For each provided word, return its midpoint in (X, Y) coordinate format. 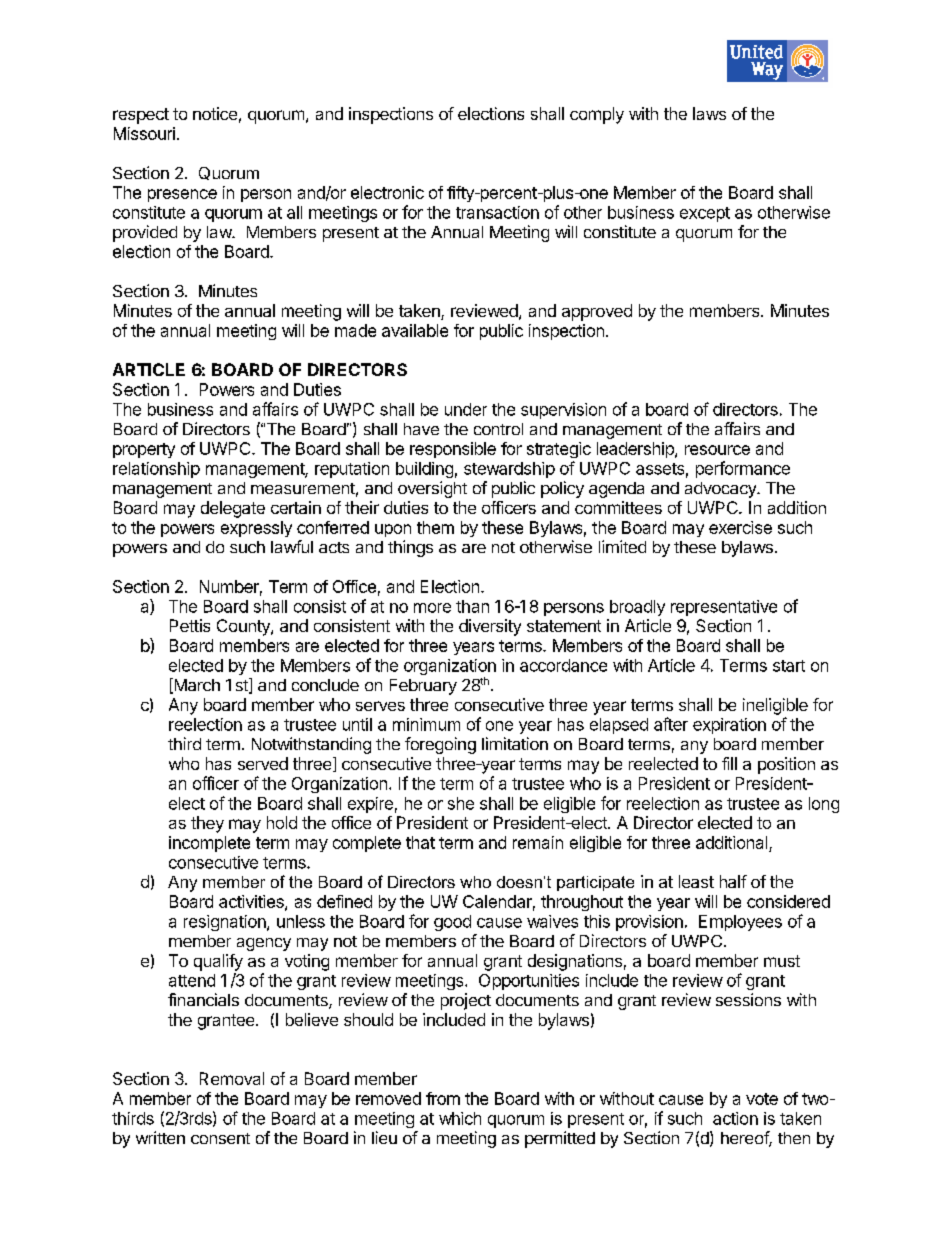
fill (729, 763)
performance (743, 469)
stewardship (509, 470)
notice (215, 113)
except (705, 214)
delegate (233, 509)
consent (220, 1138)
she (461, 803)
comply (597, 115)
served (263, 763)
